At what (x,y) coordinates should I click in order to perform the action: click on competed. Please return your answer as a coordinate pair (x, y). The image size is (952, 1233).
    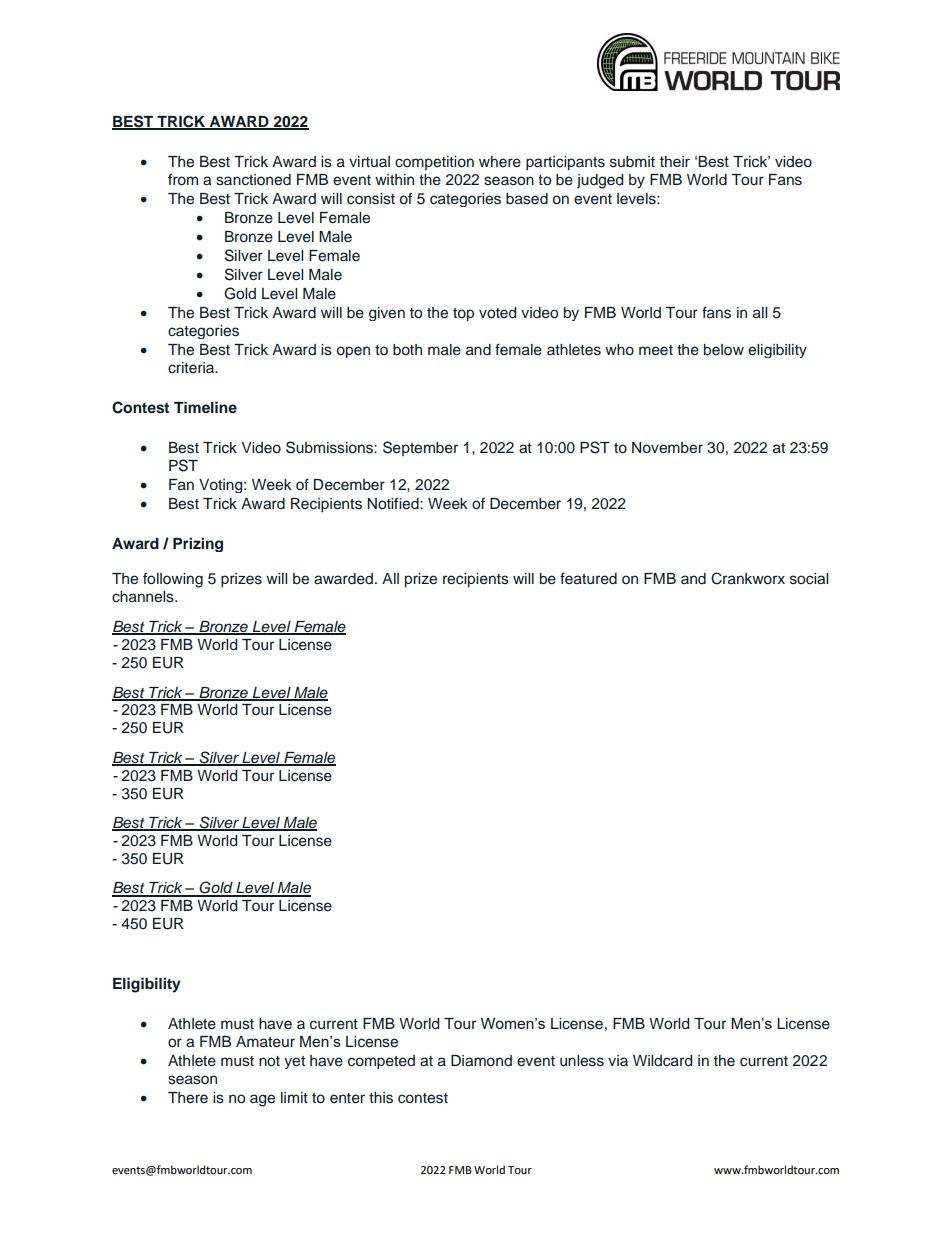
    Looking at the image, I should click on (381, 1062).
